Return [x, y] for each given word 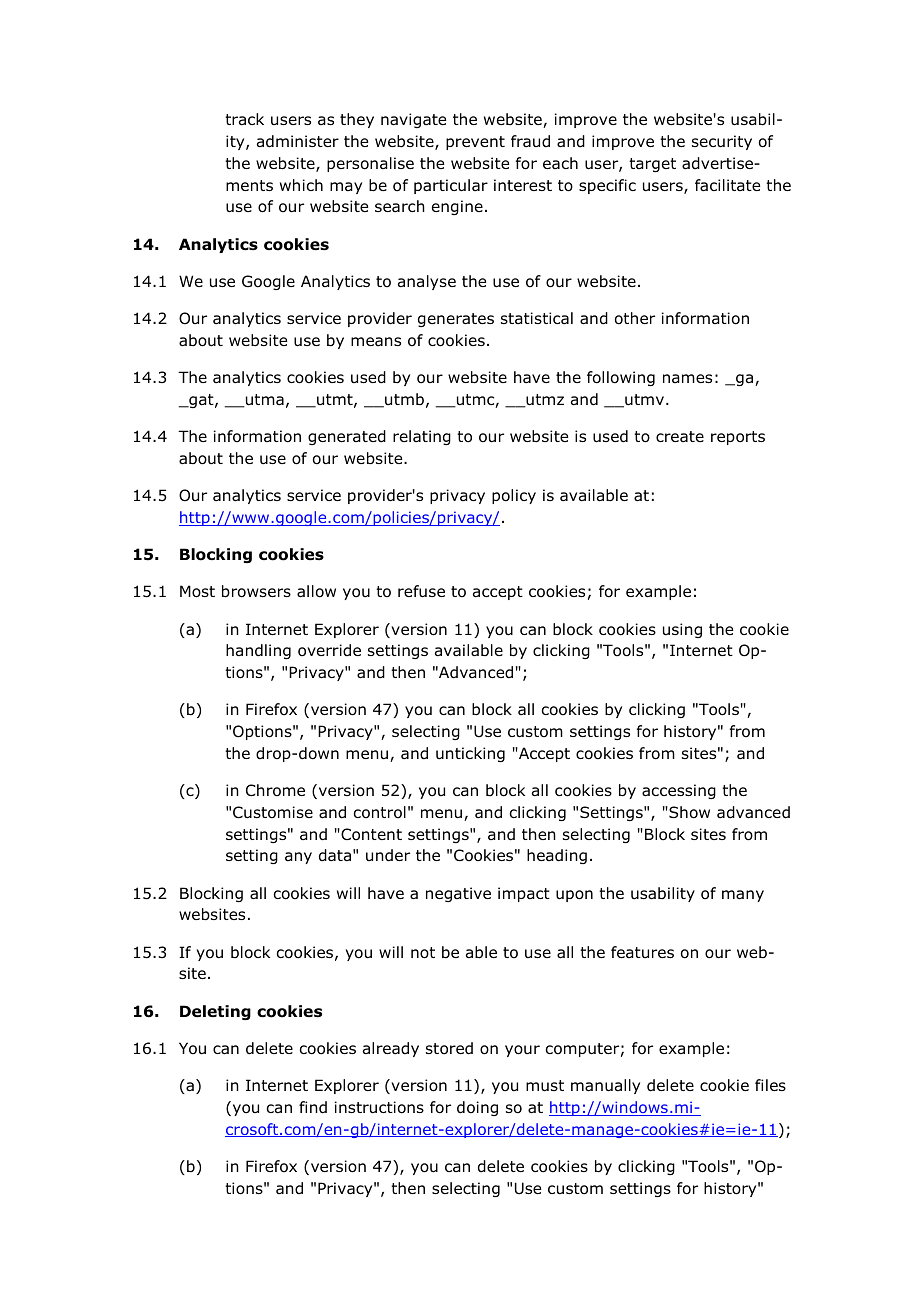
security [722, 142]
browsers [256, 591]
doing [477, 1108]
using [682, 630]
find [313, 1107]
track [244, 119]
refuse [421, 591]
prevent [475, 143]
